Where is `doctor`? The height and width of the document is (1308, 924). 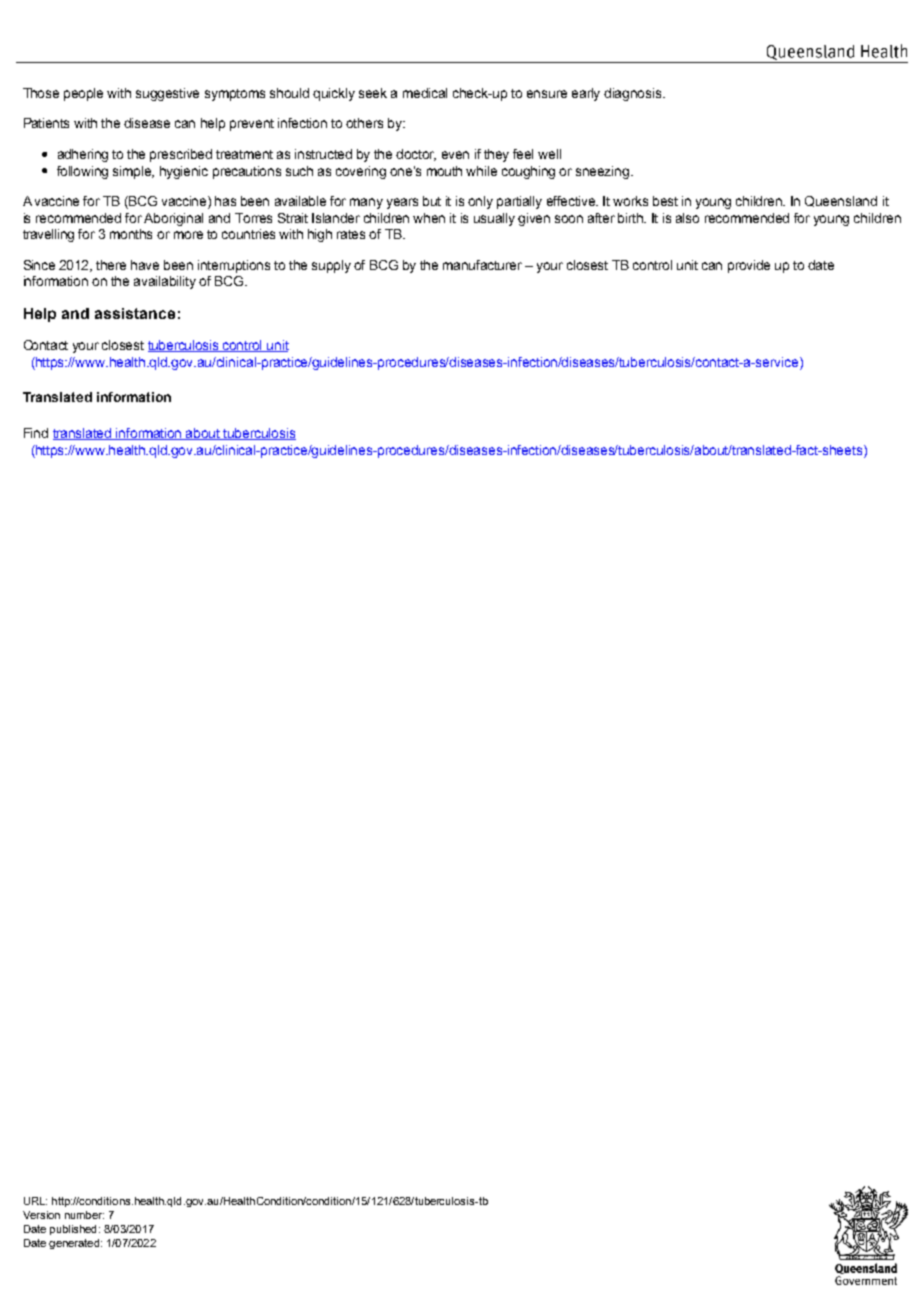 doctor is located at coordinates (416, 155).
